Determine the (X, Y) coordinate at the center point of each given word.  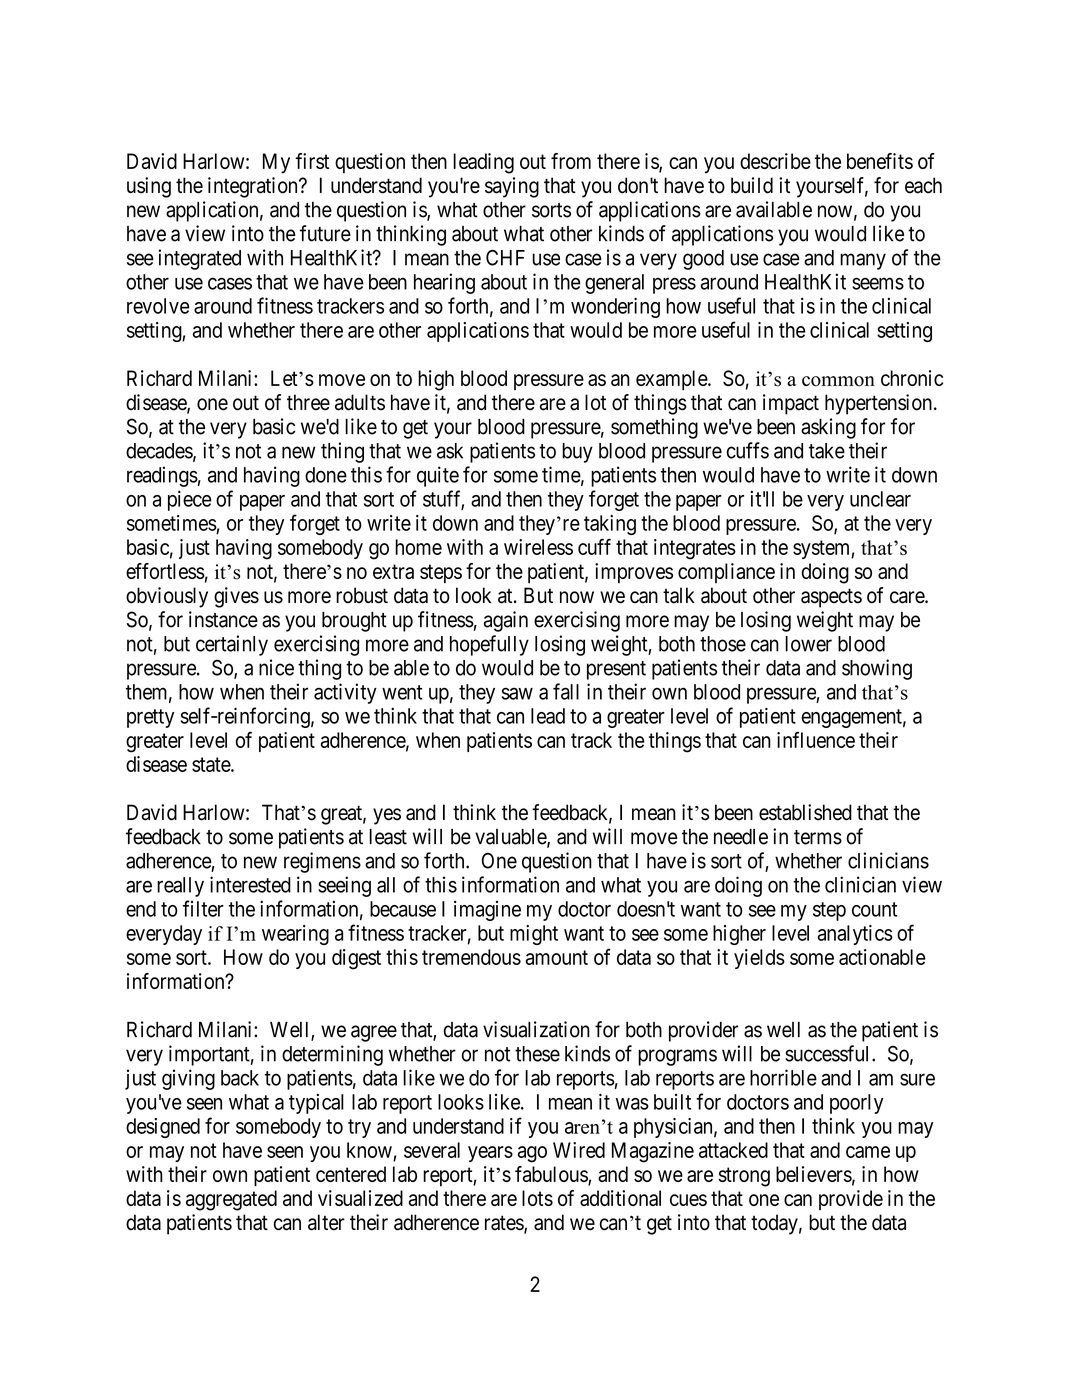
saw (517, 693)
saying (512, 187)
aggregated (231, 1200)
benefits (880, 161)
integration (254, 187)
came (868, 1152)
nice (276, 667)
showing (877, 669)
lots (537, 1198)
